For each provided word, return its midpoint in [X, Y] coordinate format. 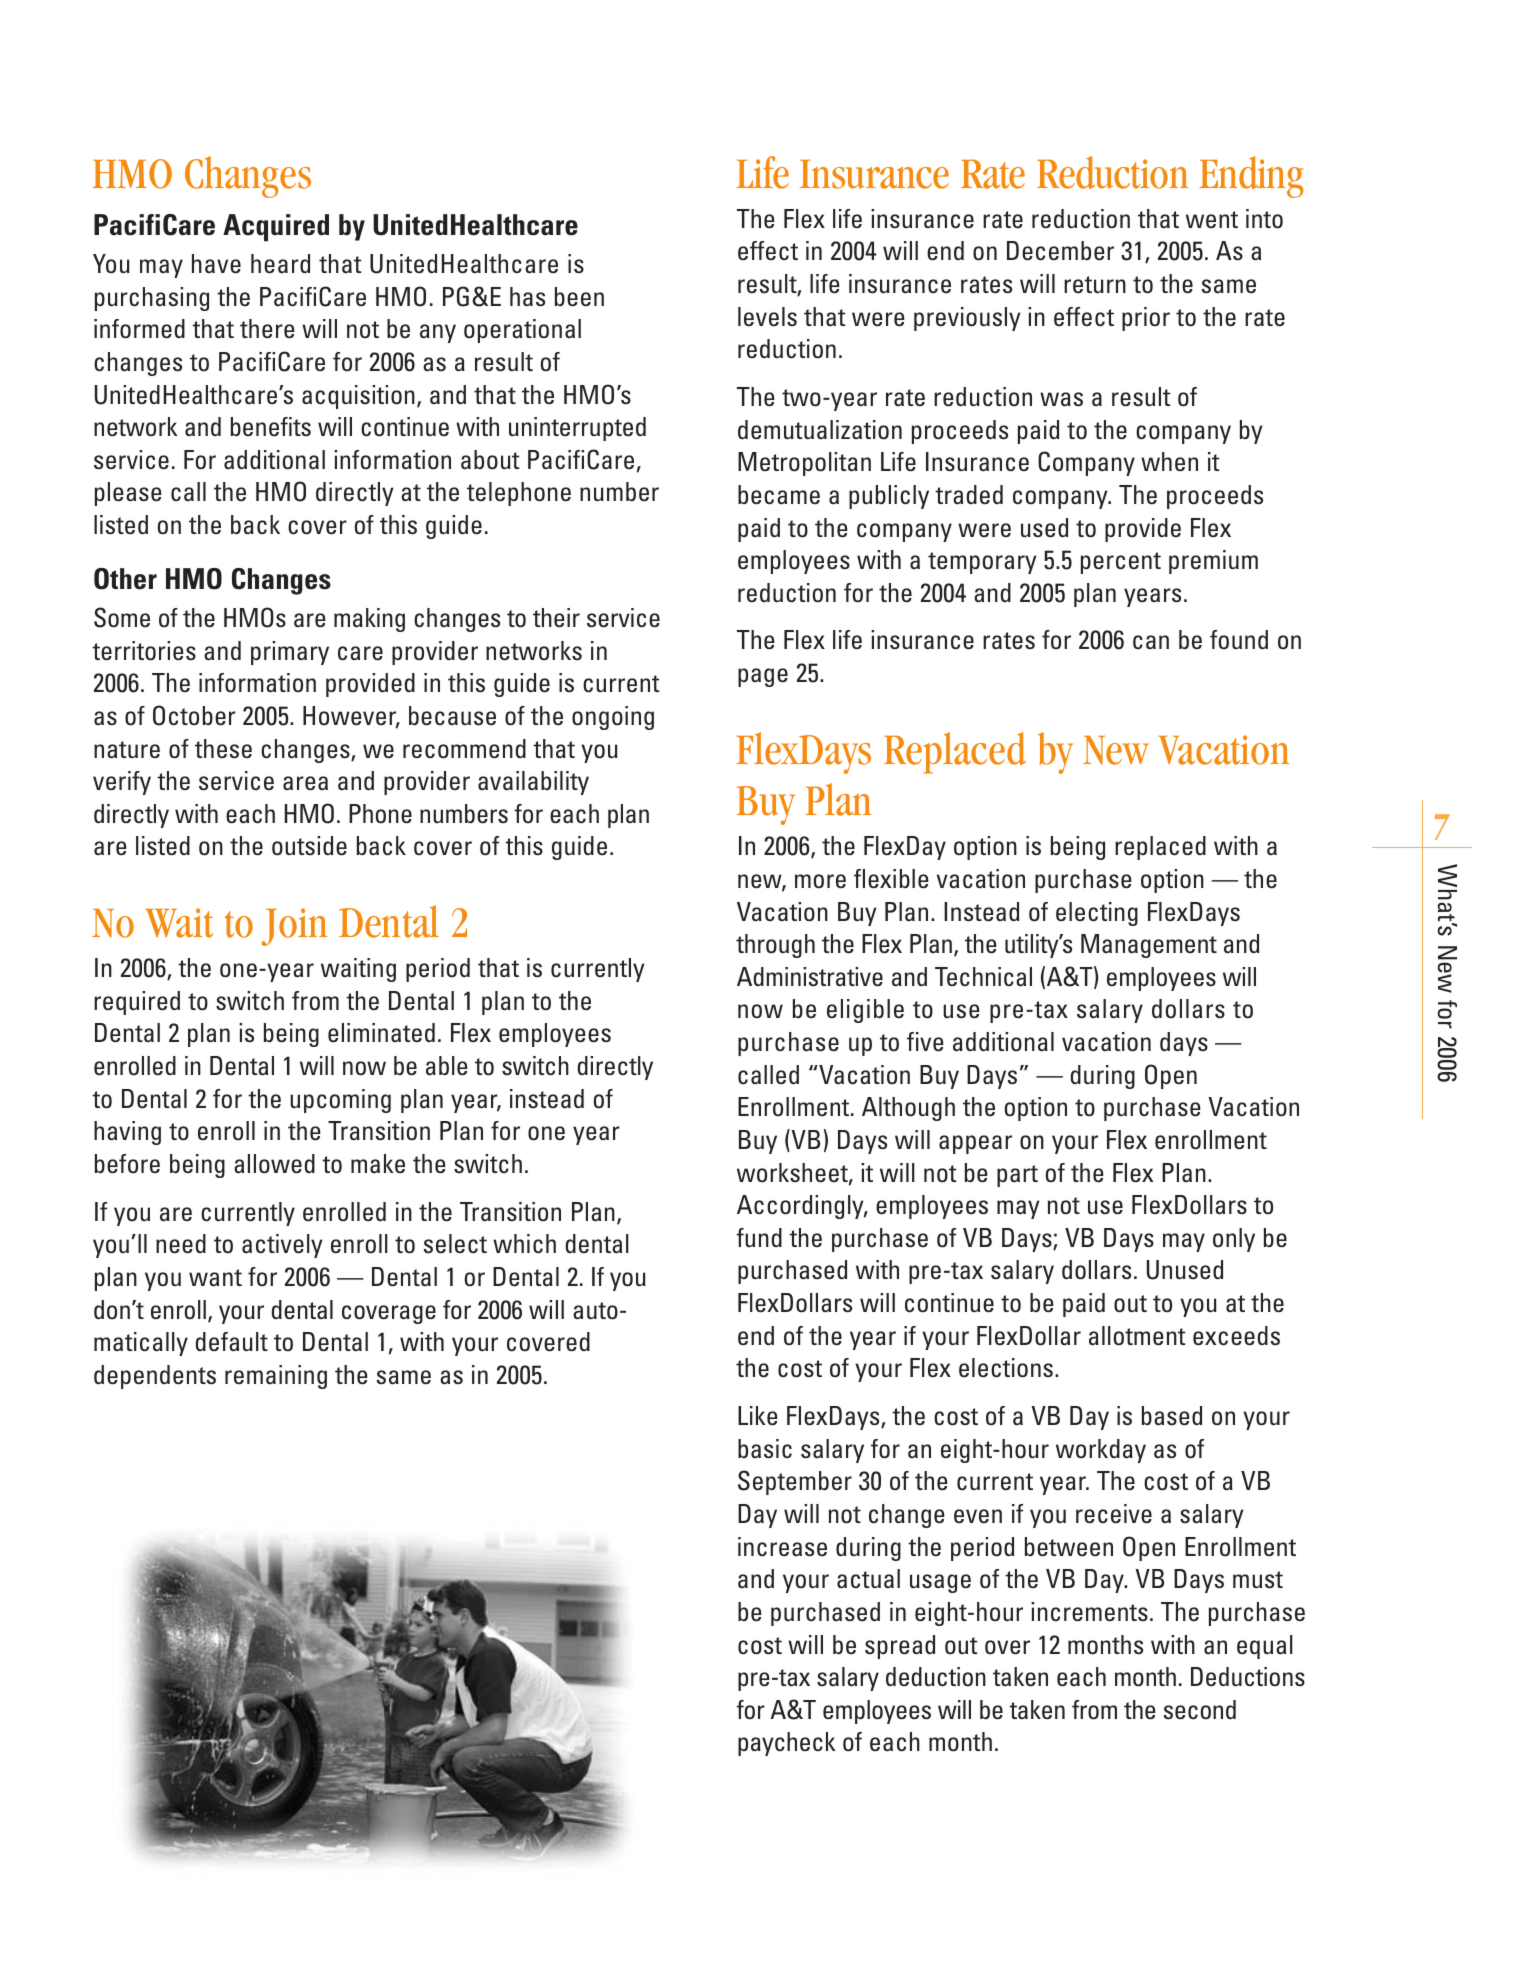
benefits [271, 427]
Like [758, 1416]
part [1017, 1176]
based [1172, 1416]
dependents [155, 1377]
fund [759, 1237]
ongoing [613, 718]
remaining [276, 1377]
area [305, 783]
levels [767, 316]
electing [1097, 914]
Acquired [276, 228]
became [779, 495]
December [1060, 251]
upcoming [340, 1101]
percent [1121, 563]
